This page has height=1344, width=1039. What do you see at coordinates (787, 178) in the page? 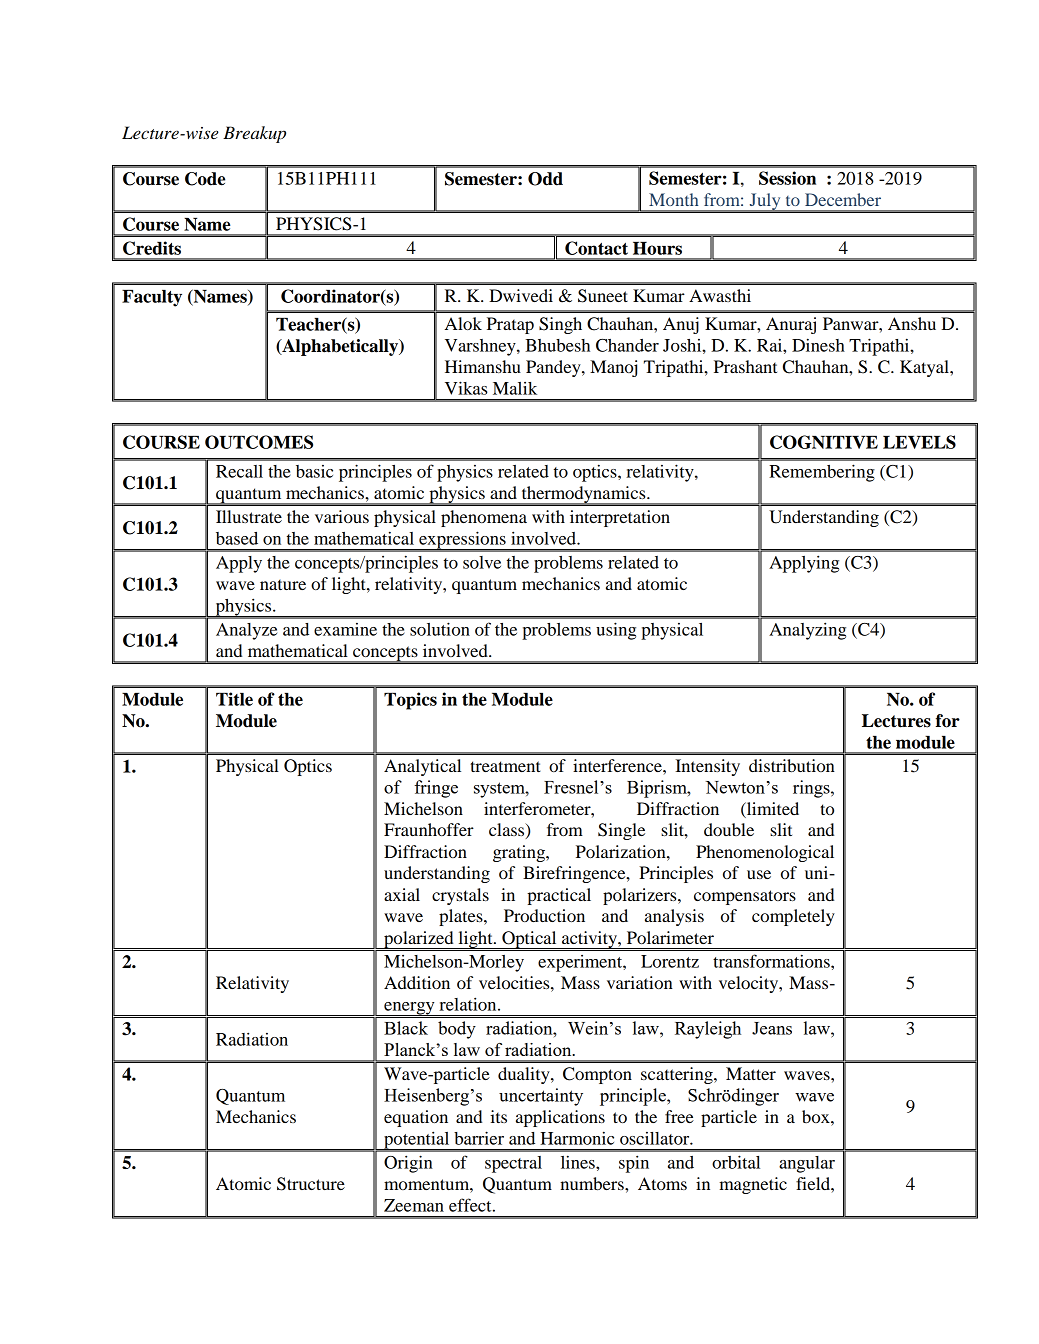
I see `Session` at bounding box center [787, 178].
